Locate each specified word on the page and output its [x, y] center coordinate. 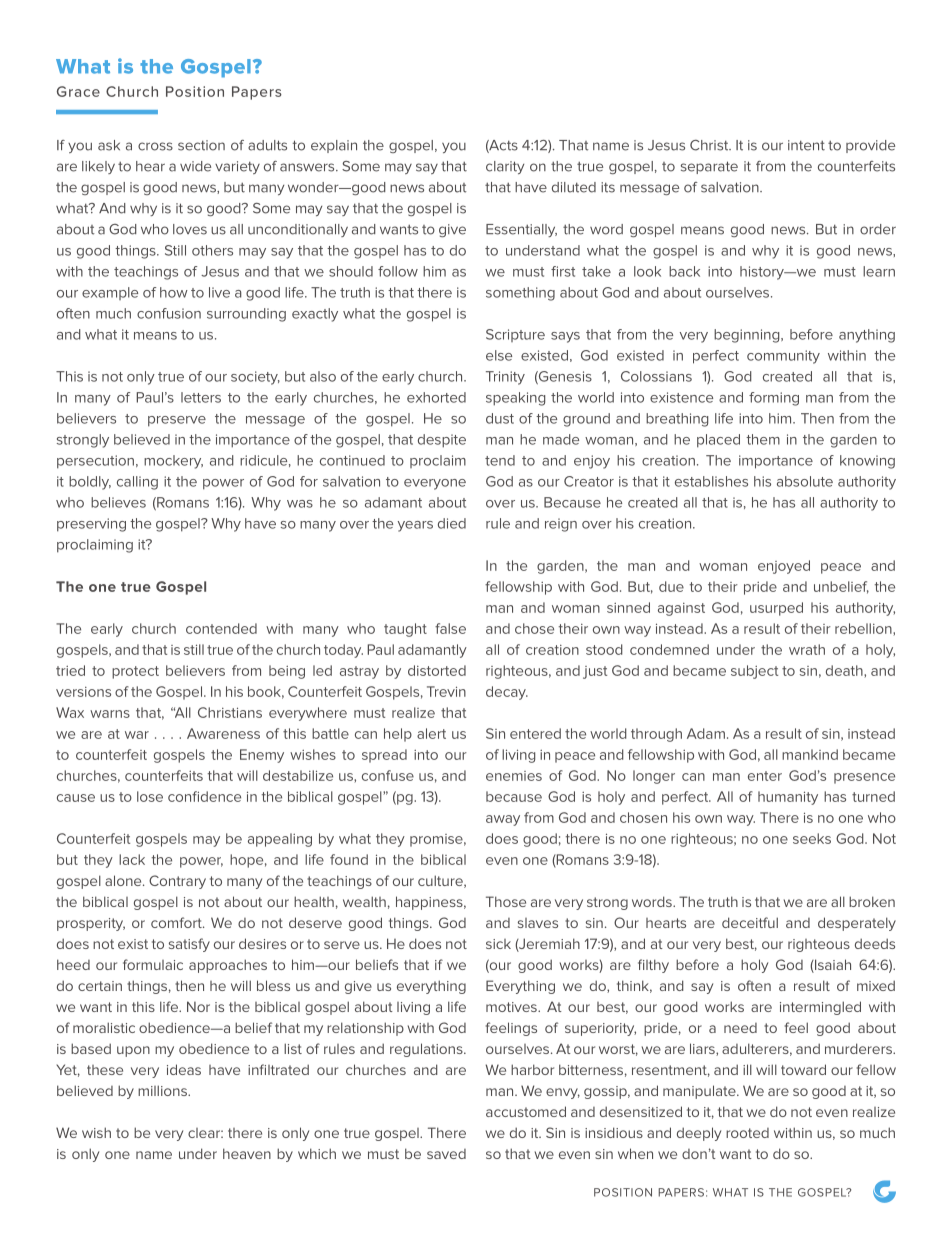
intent [806, 145]
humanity [788, 798]
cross [155, 146]
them [763, 439]
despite [442, 441]
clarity [505, 167]
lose [150, 796]
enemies [514, 776]
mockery [173, 462]
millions [163, 1090]
